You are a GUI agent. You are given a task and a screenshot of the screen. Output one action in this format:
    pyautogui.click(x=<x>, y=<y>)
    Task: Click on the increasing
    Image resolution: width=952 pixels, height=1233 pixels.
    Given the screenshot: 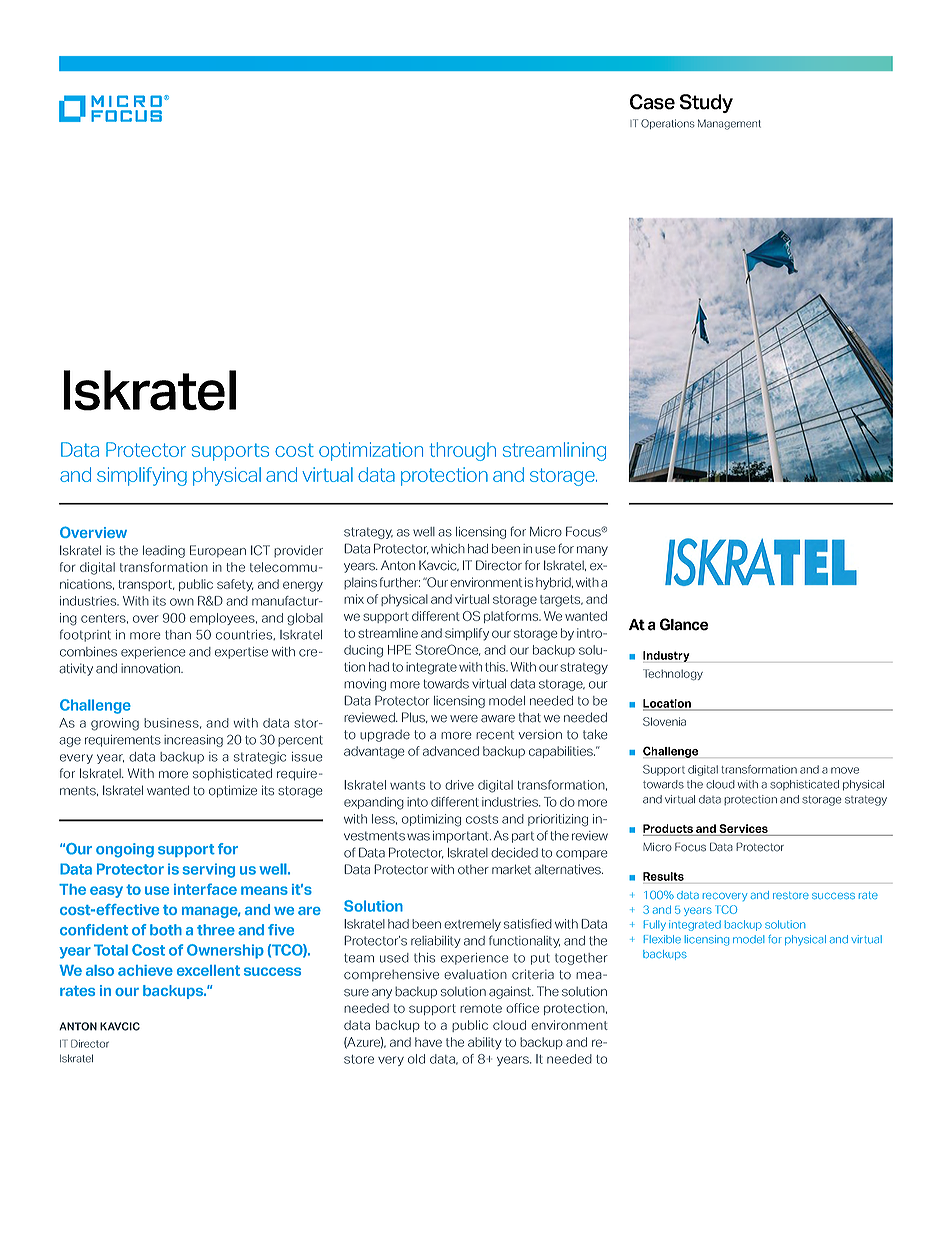 What is the action you would take?
    pyautogui.click(x=193, y=741)
